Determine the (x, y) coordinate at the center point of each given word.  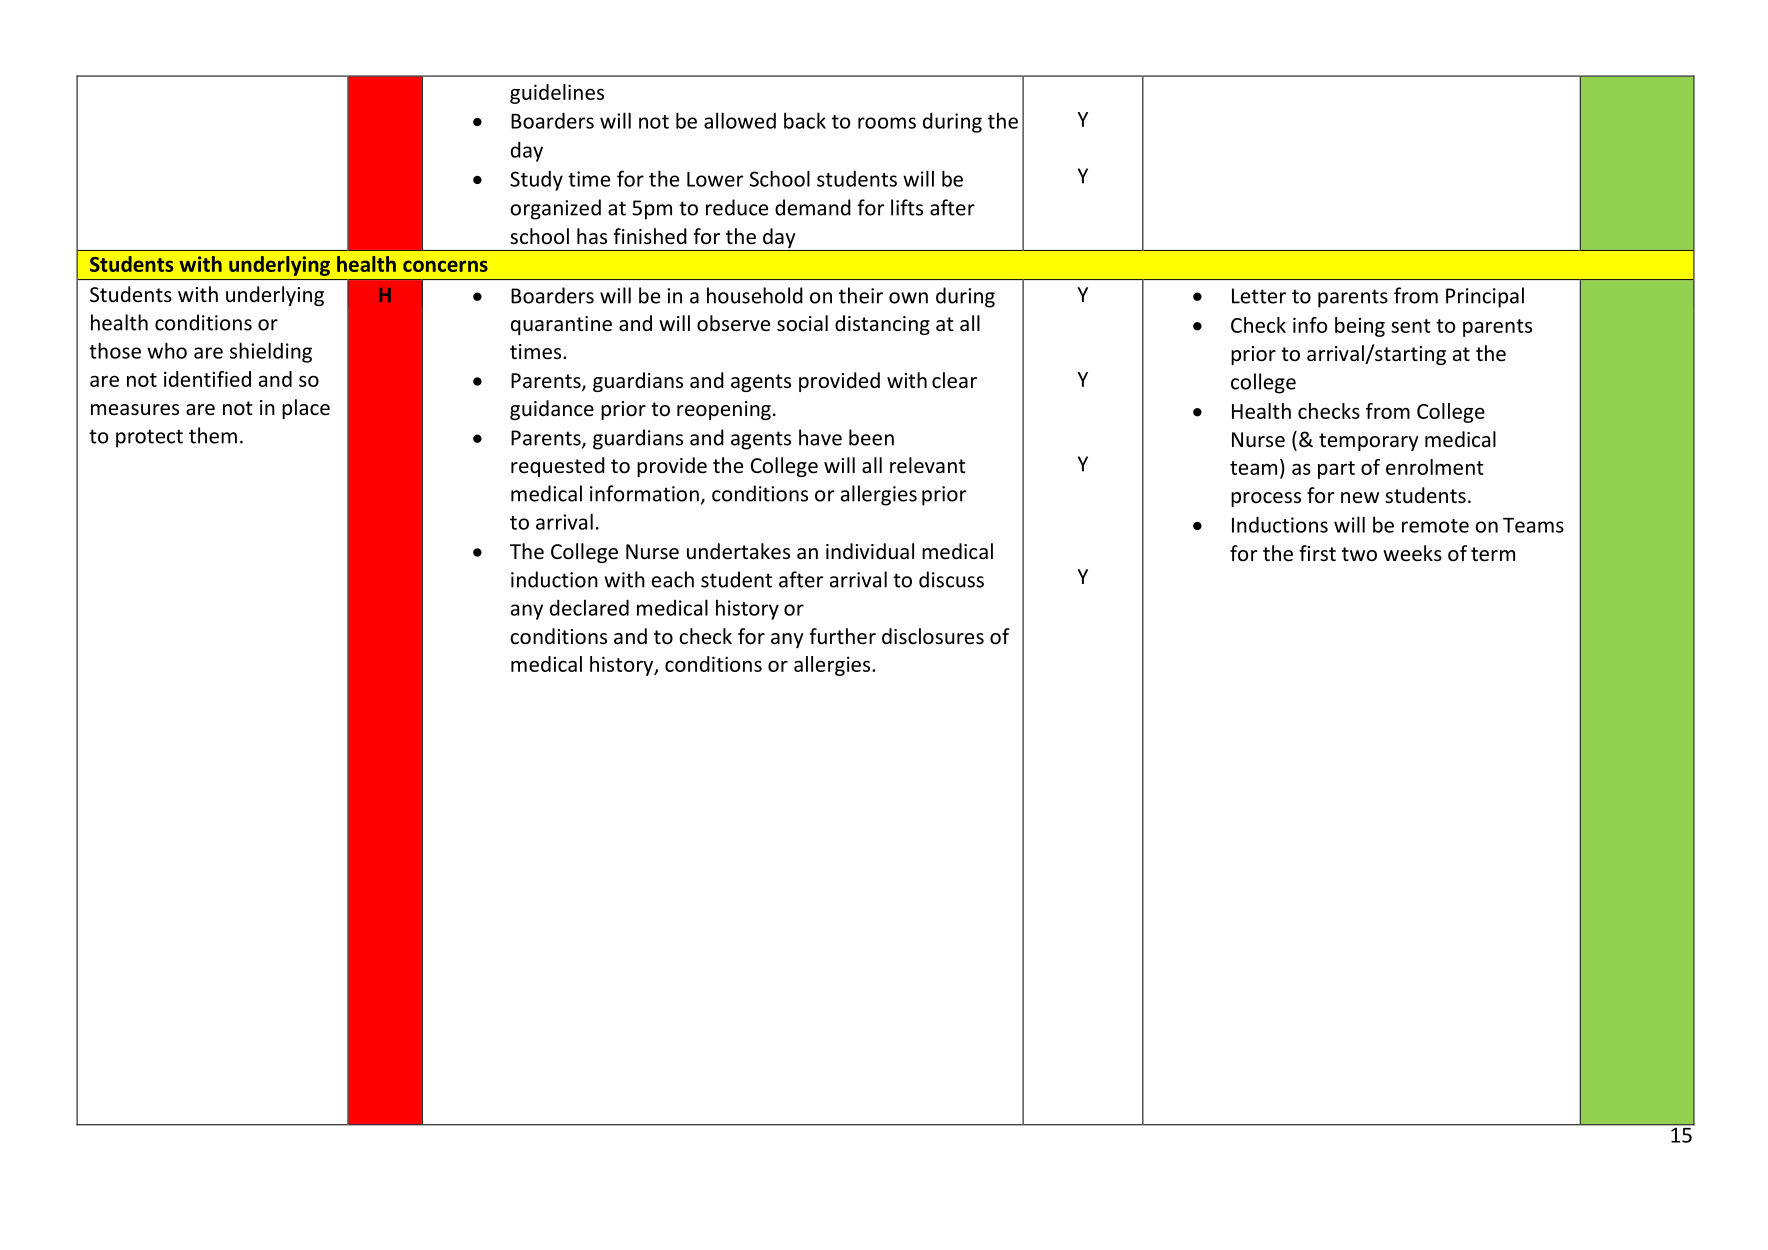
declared (589, 607)
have (820, 437)
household (755, 295)
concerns (445, 266)
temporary (1369, 442)
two (1359, 554)
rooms (887, 123)
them (213, 435)
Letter (1259, 296)
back (805, 120)
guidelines (557, 94)
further (842, 636)
